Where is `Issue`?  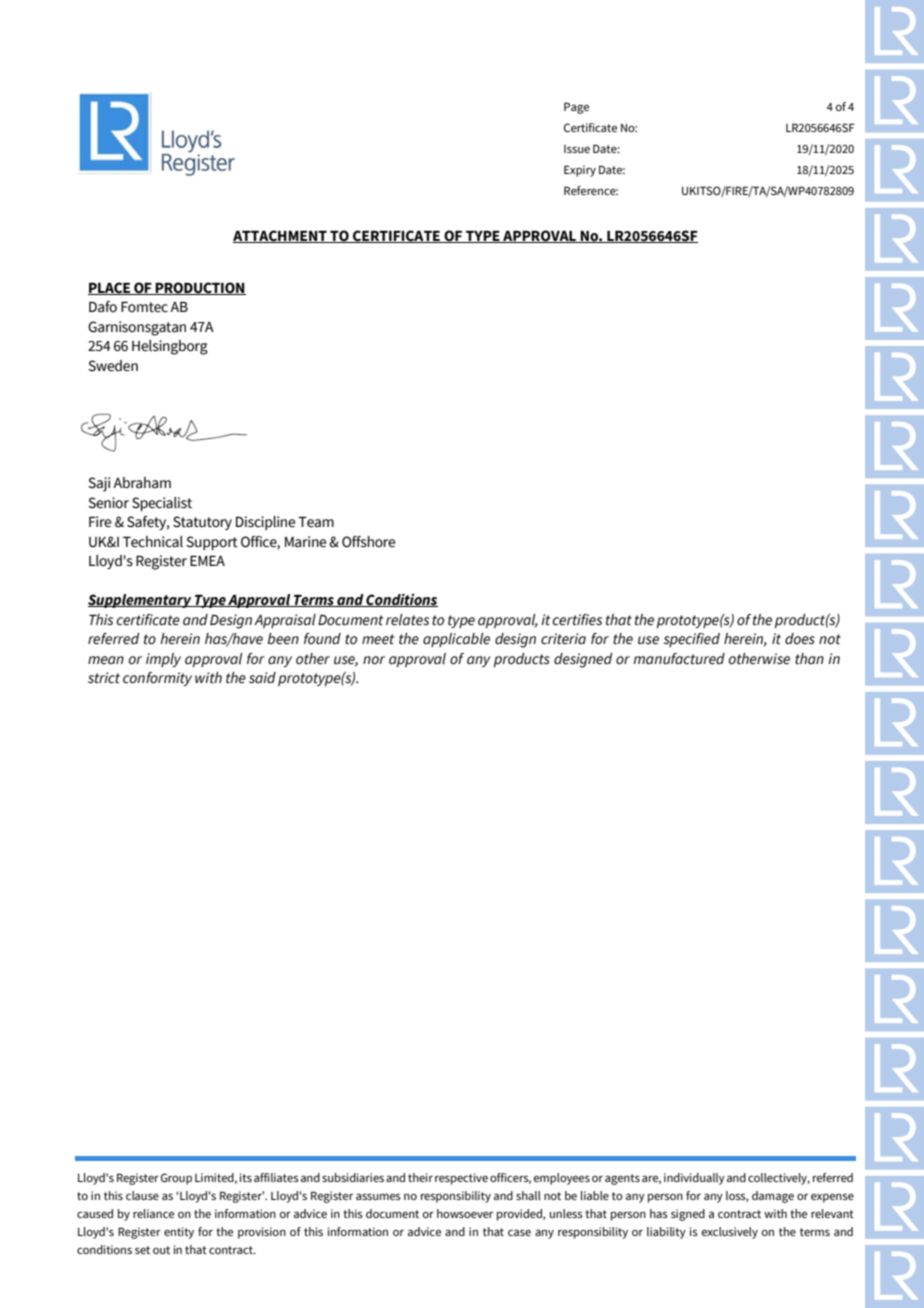
Issue is located at coordinates (577, 149).
